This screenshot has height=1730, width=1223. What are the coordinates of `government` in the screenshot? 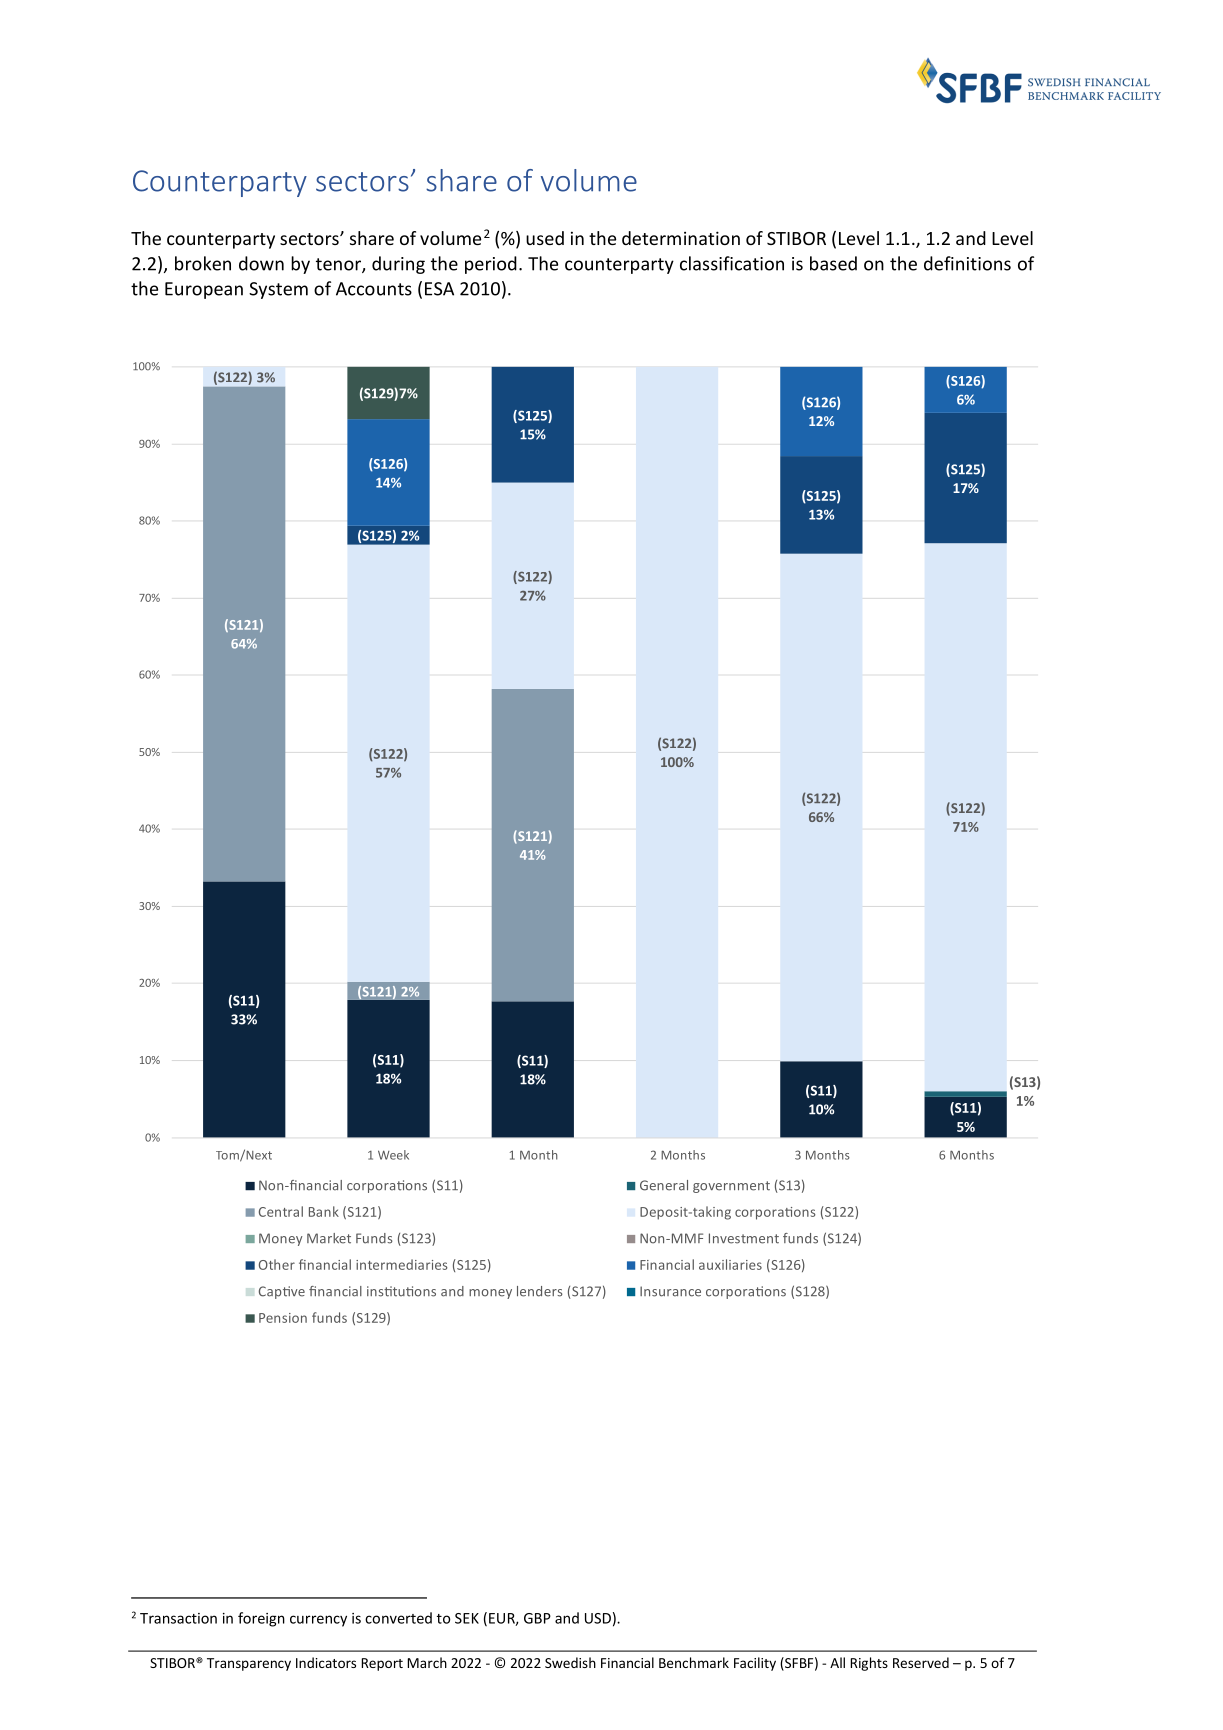 It's located at (731, 1187).
